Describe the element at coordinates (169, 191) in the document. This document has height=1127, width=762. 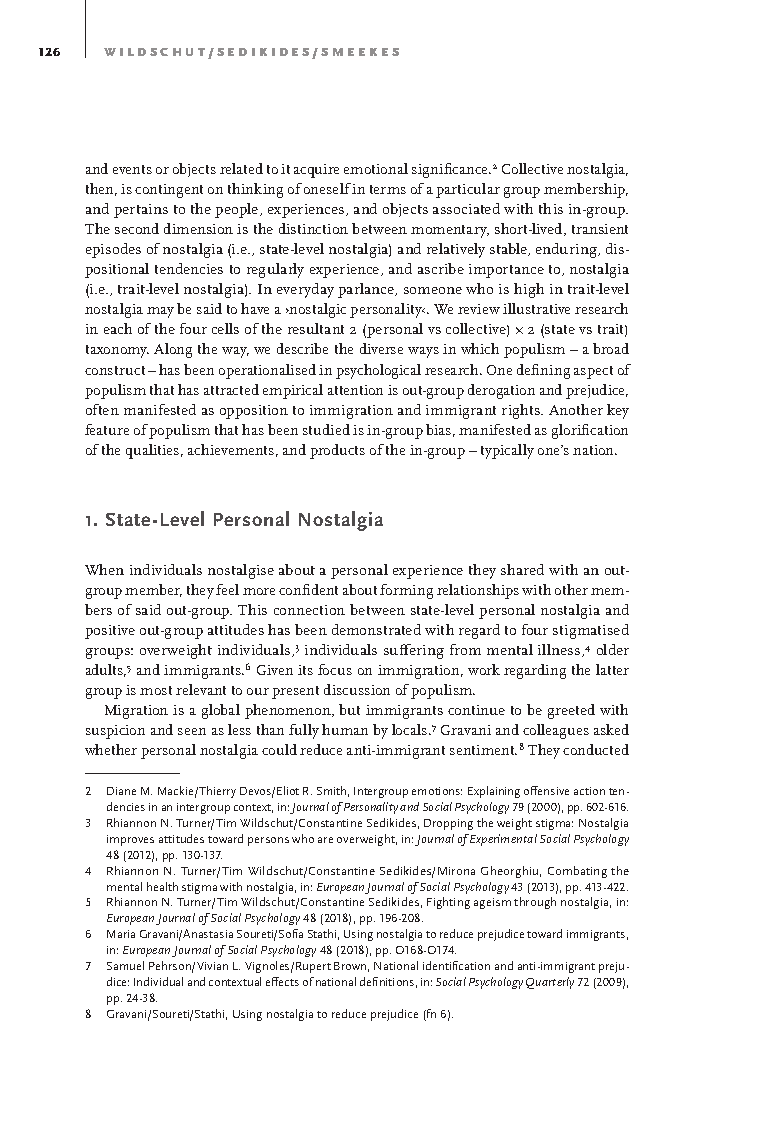
I see `contingent` at that location.
